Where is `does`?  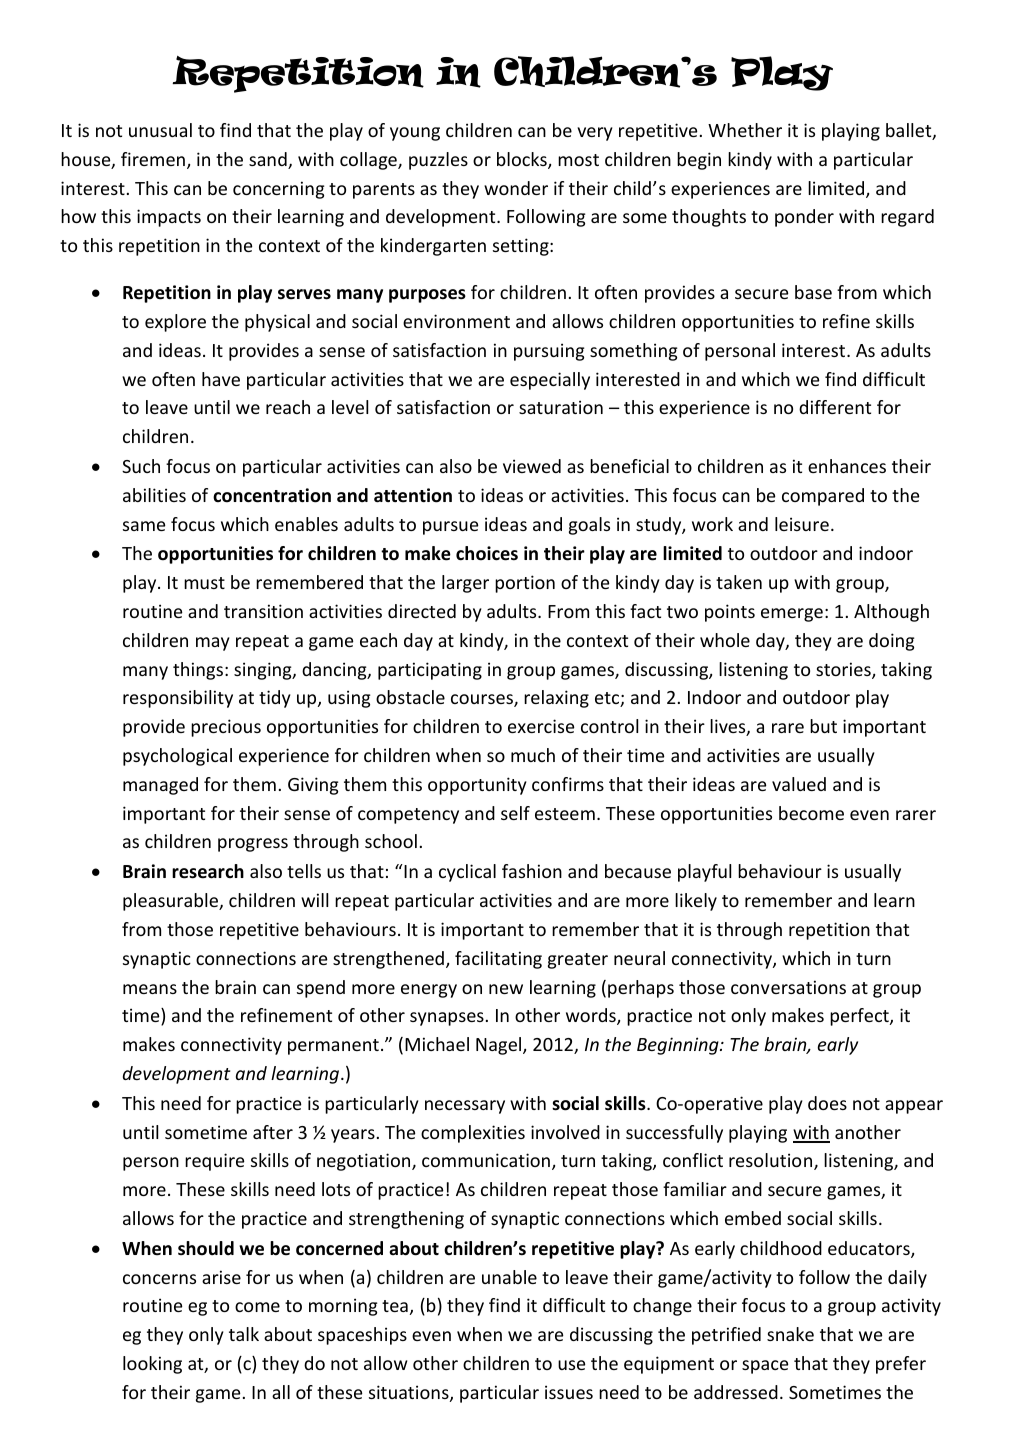 does is located at coordinates (827, 1103).
